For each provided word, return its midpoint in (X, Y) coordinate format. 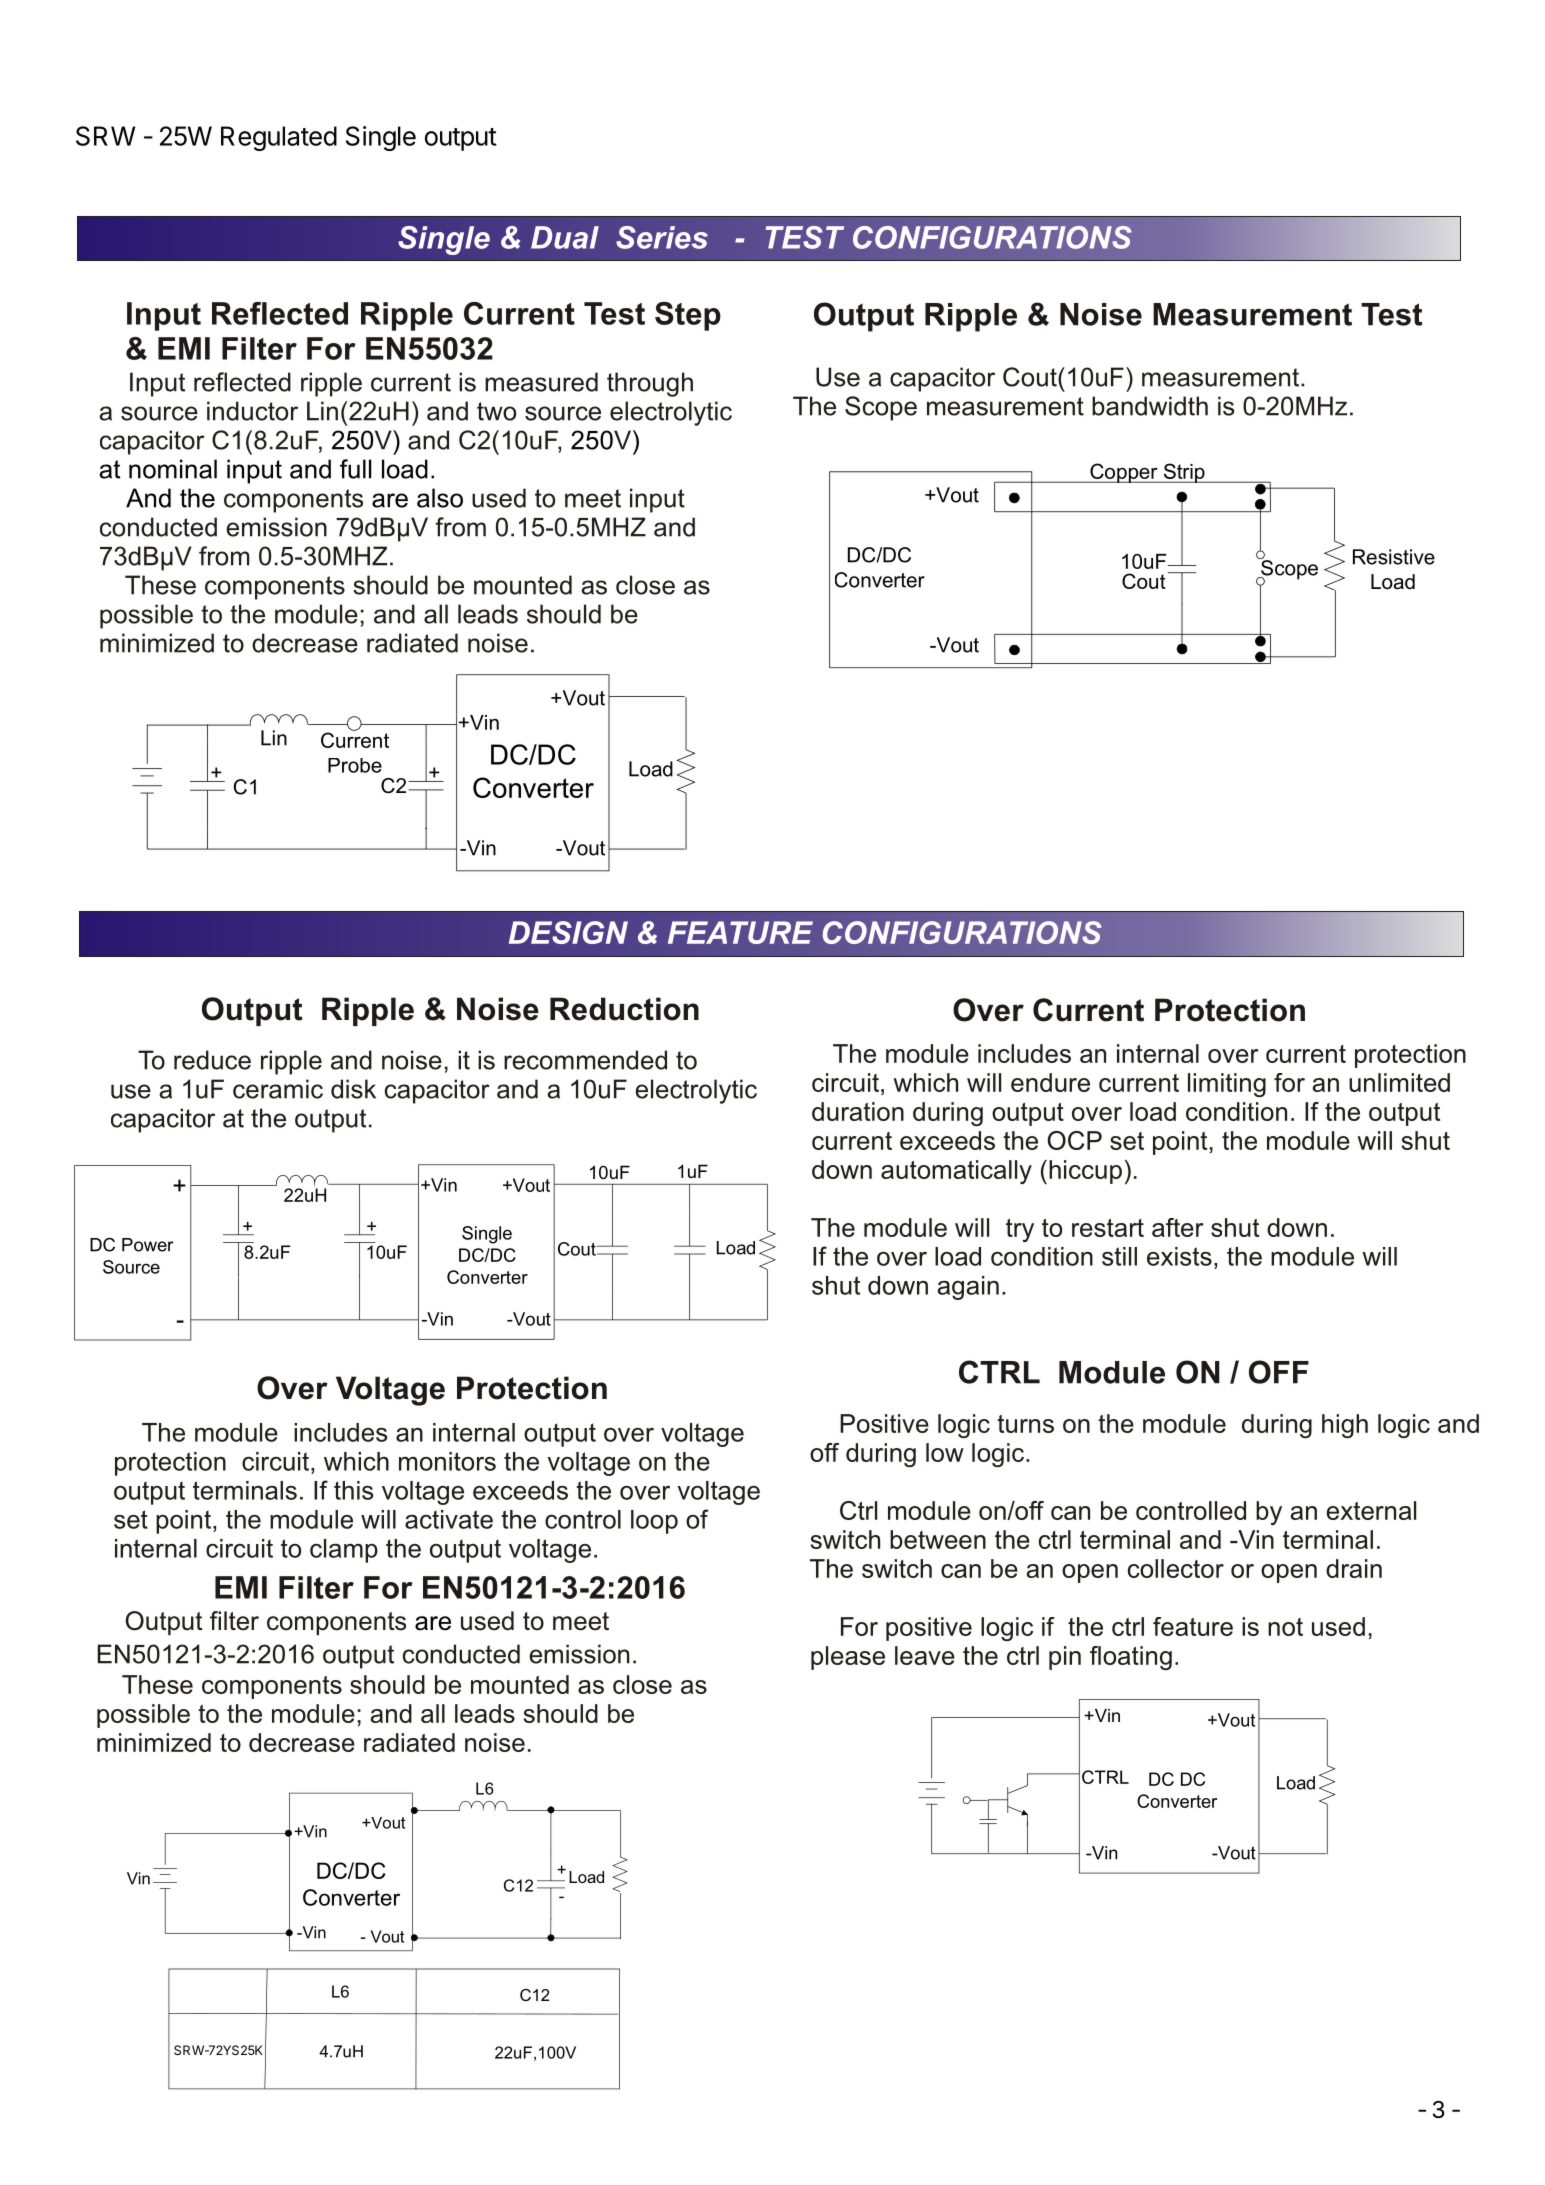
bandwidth (1150, 406)
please (848, 1658)
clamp (344, 1551)
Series (662, 237)
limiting (1227, 1085)
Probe (355, 765)
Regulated (279, 138)
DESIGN (568, 932)
